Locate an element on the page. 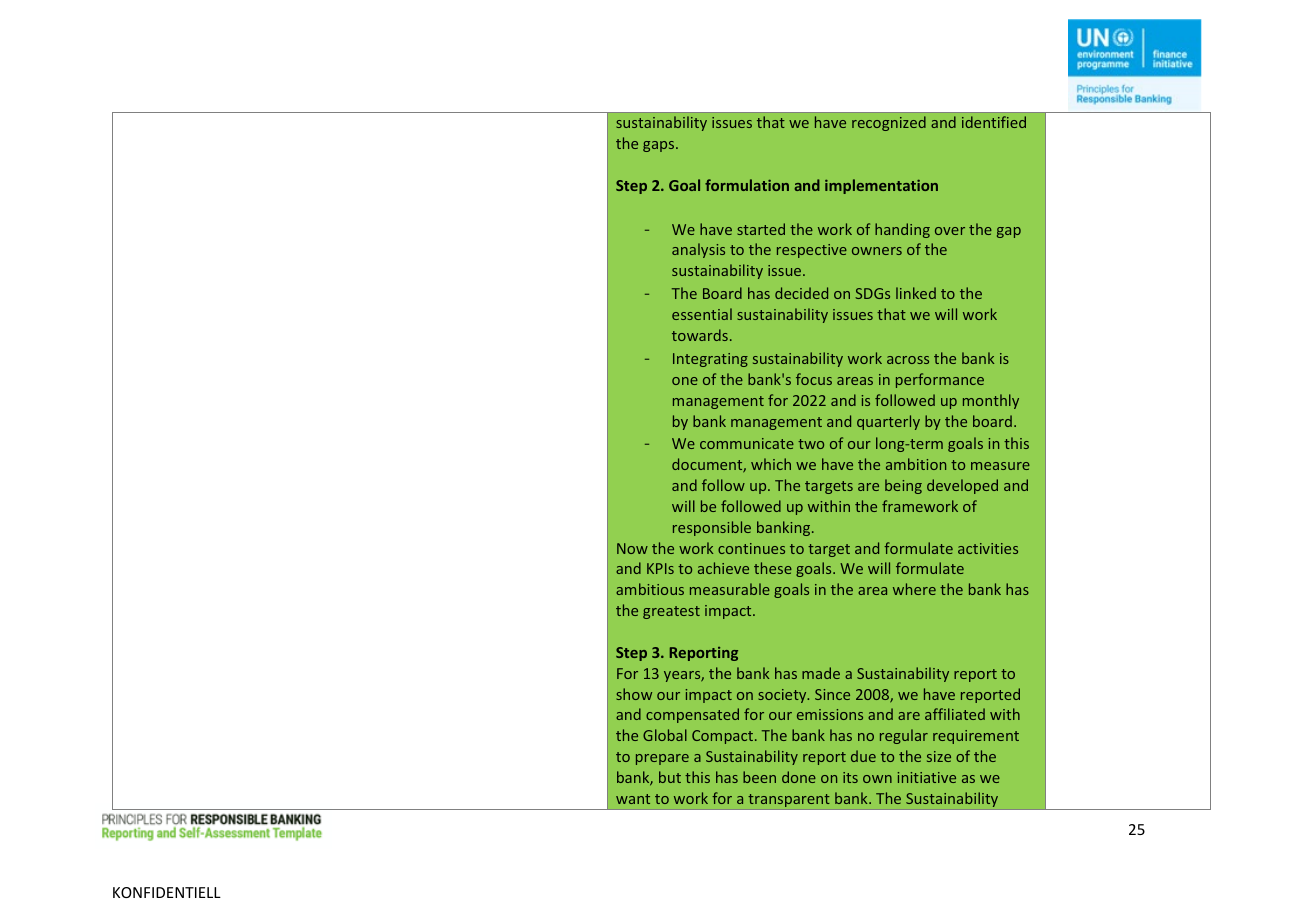 Image resolution: width=1308 pixels, height=924 pixels. recognized is located at coordinates (889, 123).
